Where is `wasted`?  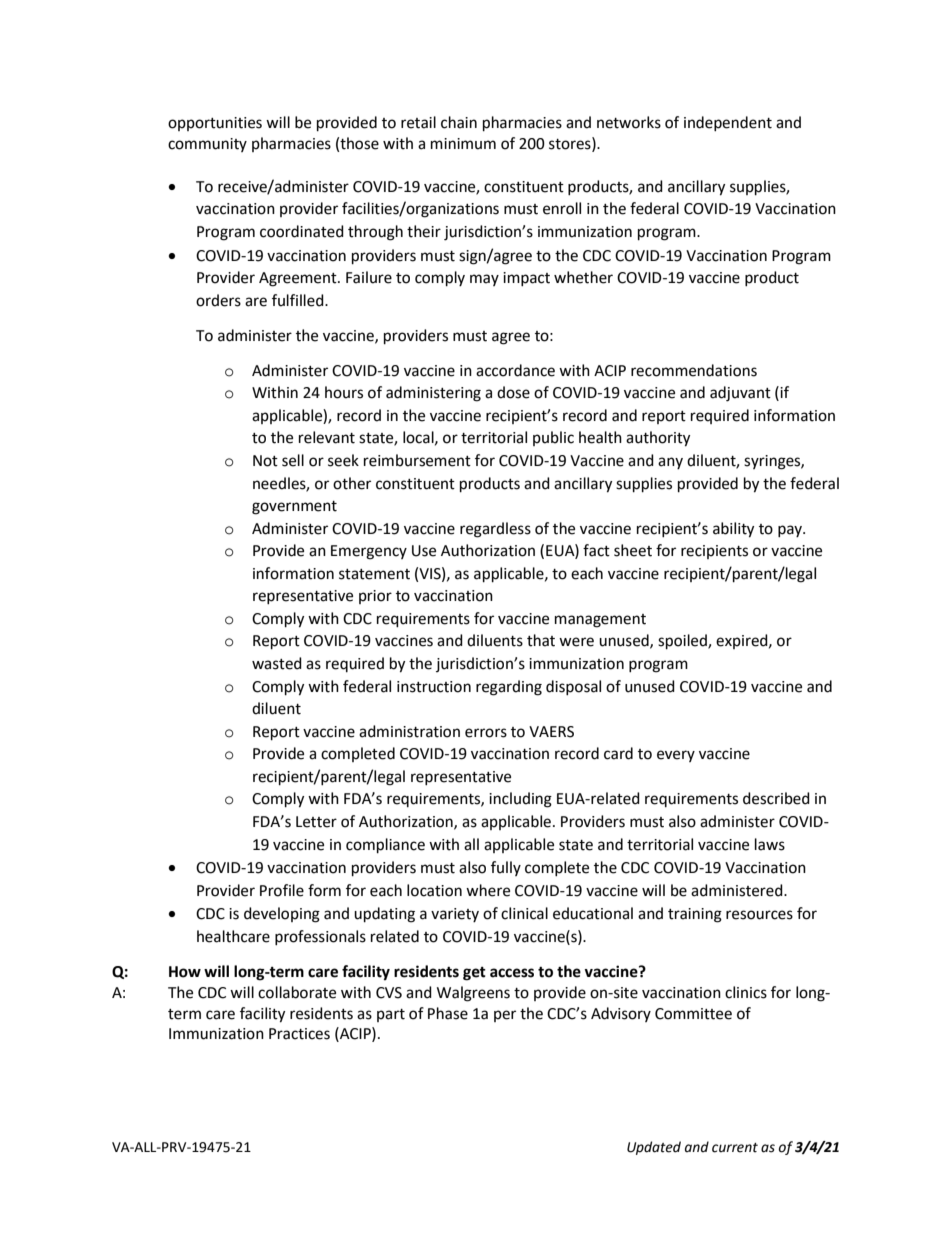 wasted is located at coordinates (277, 663).
